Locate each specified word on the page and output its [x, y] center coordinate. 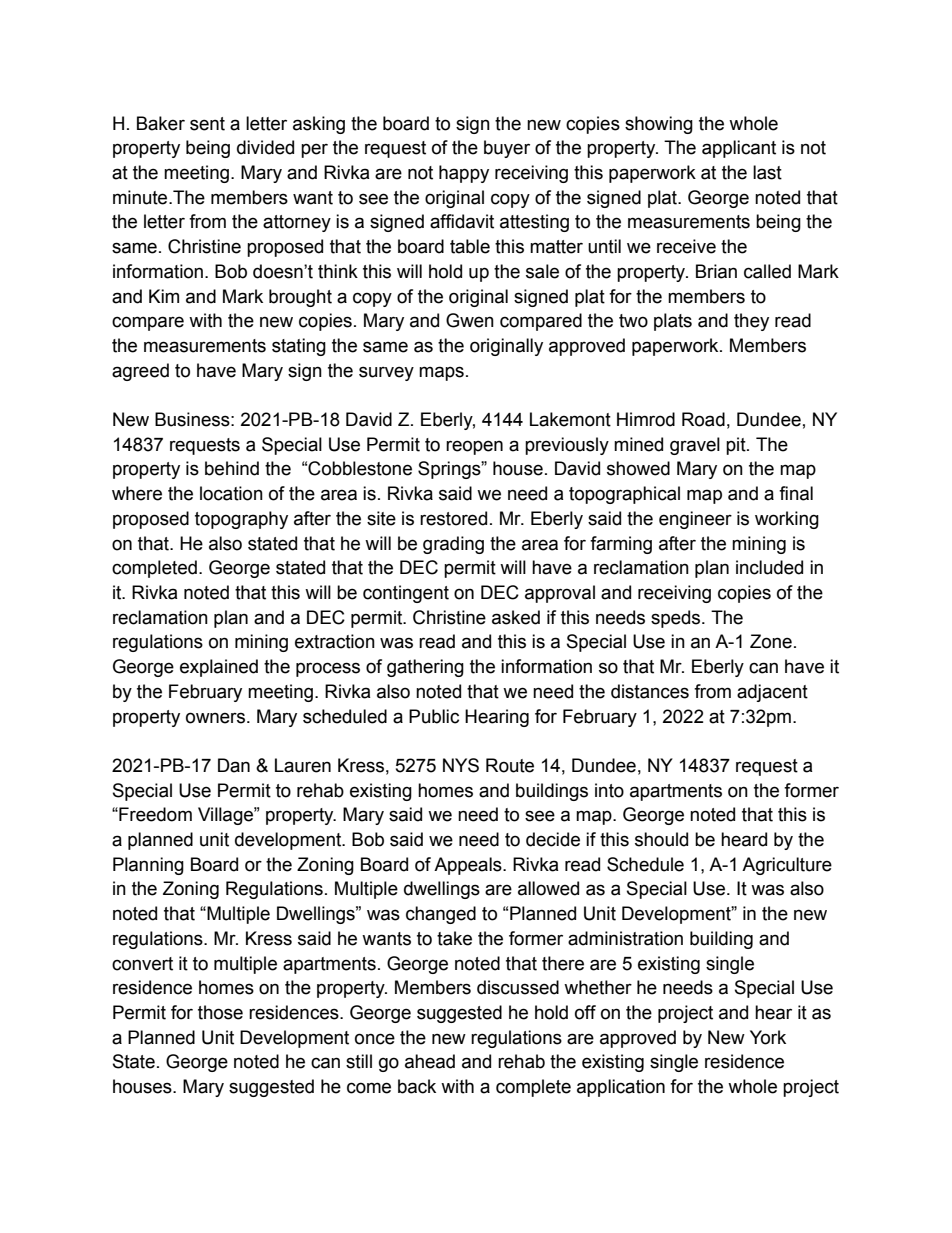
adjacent [772, 693]
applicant [739, 149]
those [220, 1012]
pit [737, 446]
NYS [461, 765]
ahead [430, 1061]
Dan [234, 765]
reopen [474, 447]
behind [232, 468]
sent [207, 124]
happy [464, 174]
